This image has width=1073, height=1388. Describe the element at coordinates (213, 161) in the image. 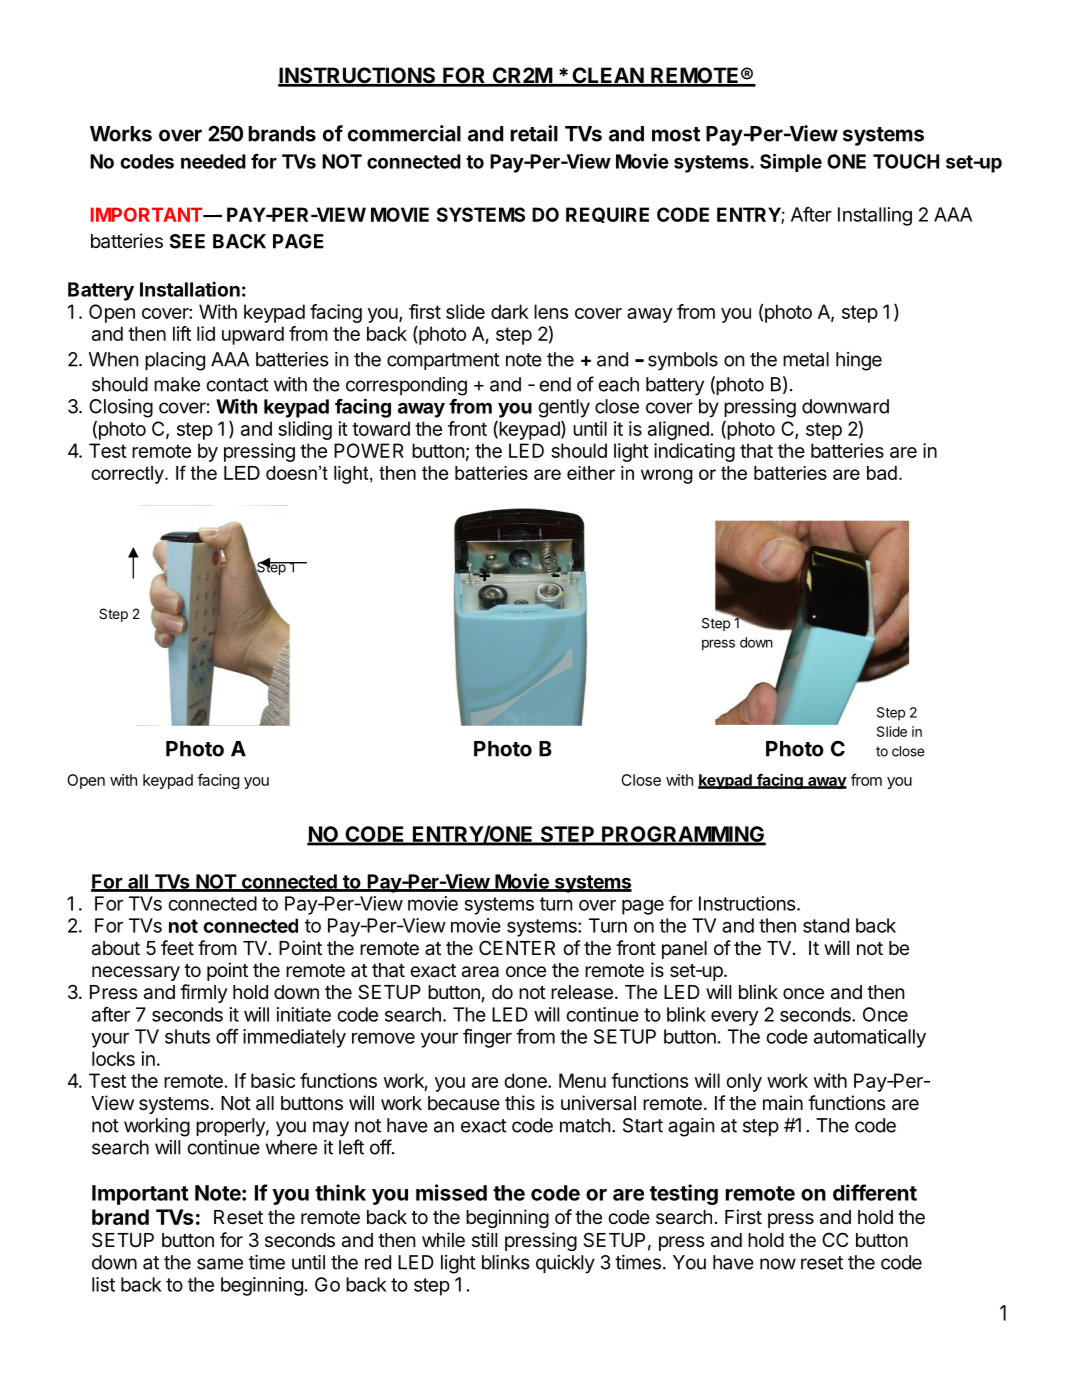

I see `needed` at that location.
